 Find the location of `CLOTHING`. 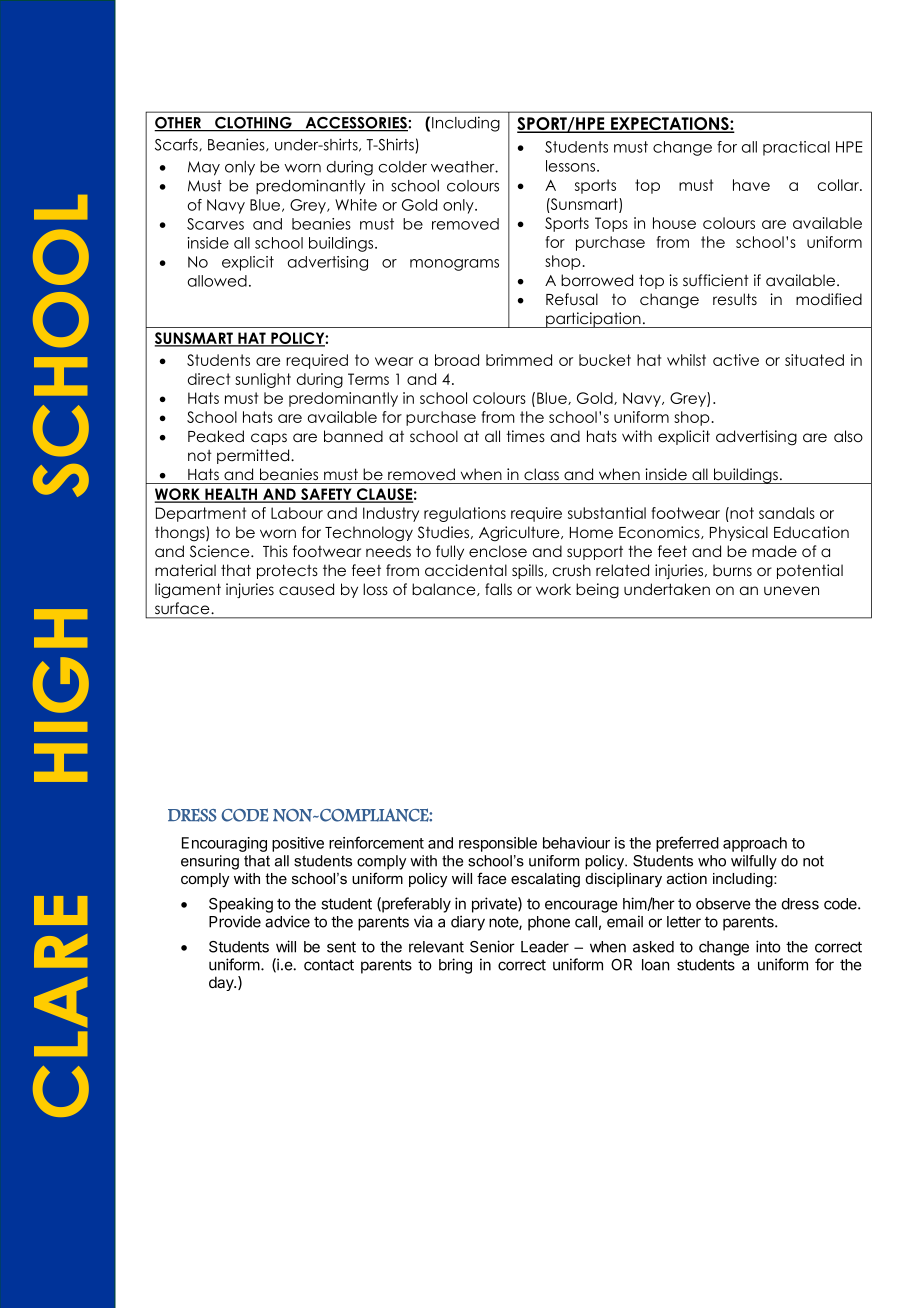

CLOTHING is located at coordinates (253, 124).
